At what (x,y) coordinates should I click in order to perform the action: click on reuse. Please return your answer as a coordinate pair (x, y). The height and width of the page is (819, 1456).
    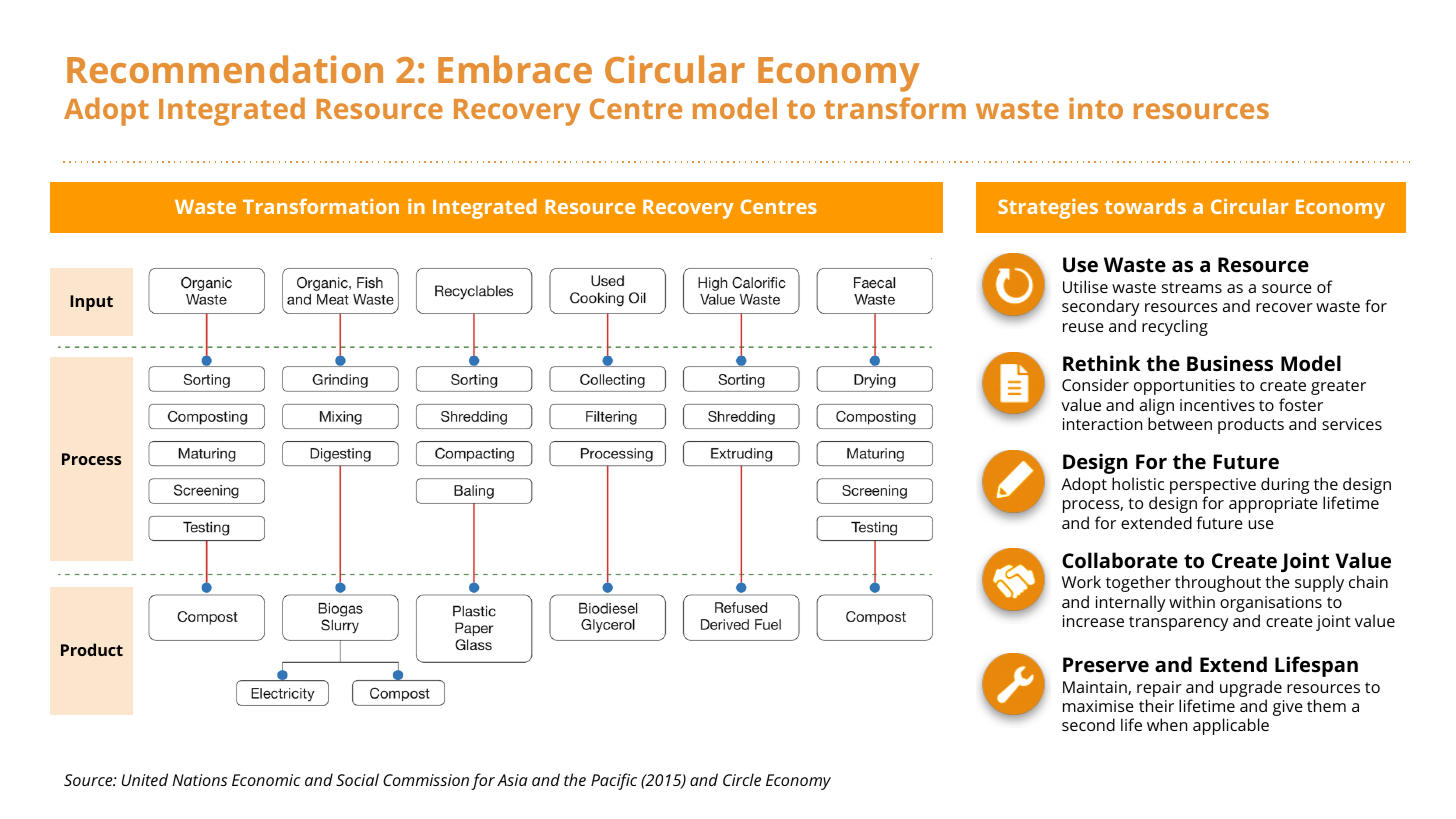
    Looking at the image, I should click on (1083, 327).
